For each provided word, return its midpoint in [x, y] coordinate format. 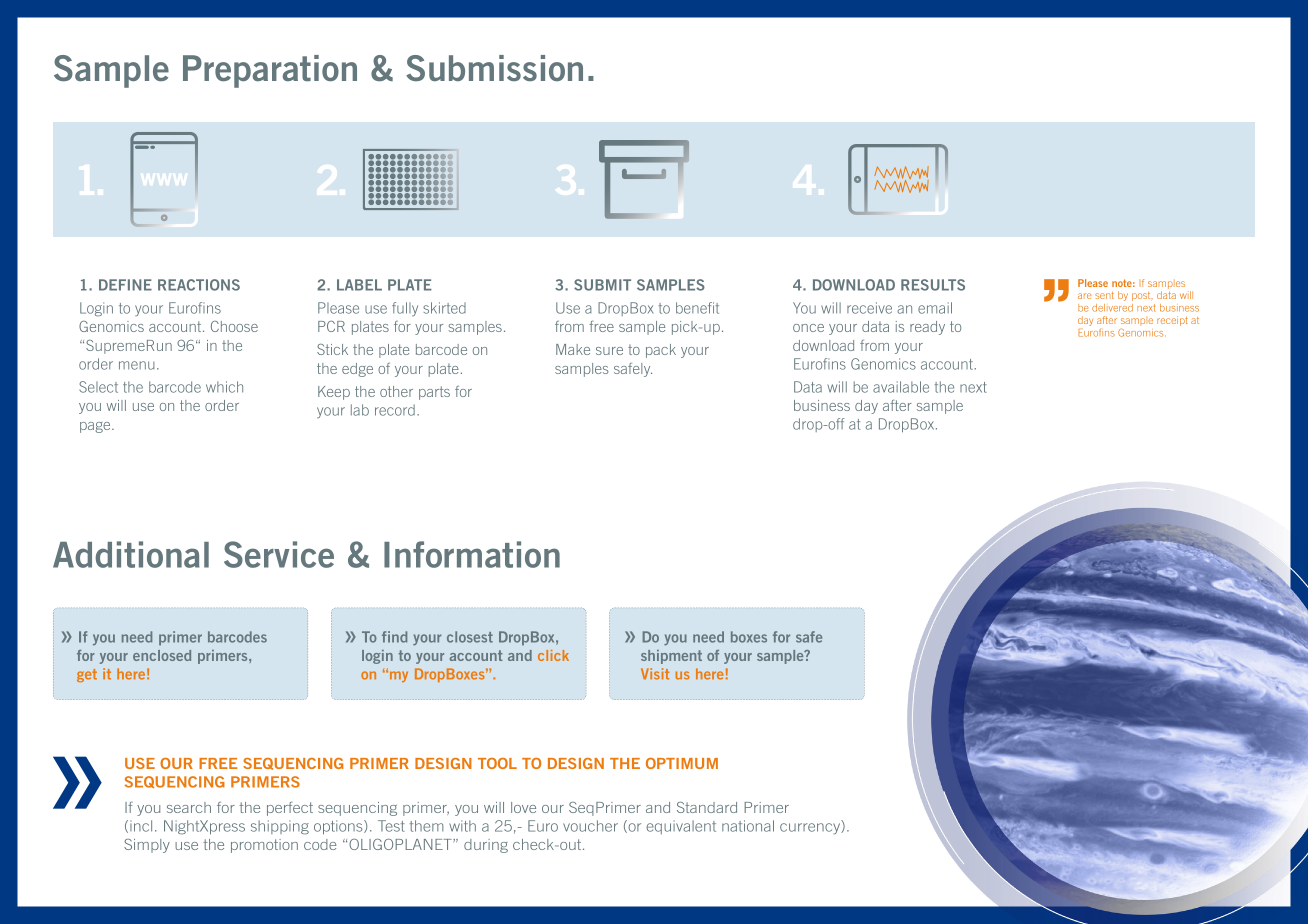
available [901, 387]
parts [434, 393]
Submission [494, 68]
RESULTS [933, 285]
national [748, 826]
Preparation [270, 71]
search [189, 807]
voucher [590, 826]
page [96, 427]
